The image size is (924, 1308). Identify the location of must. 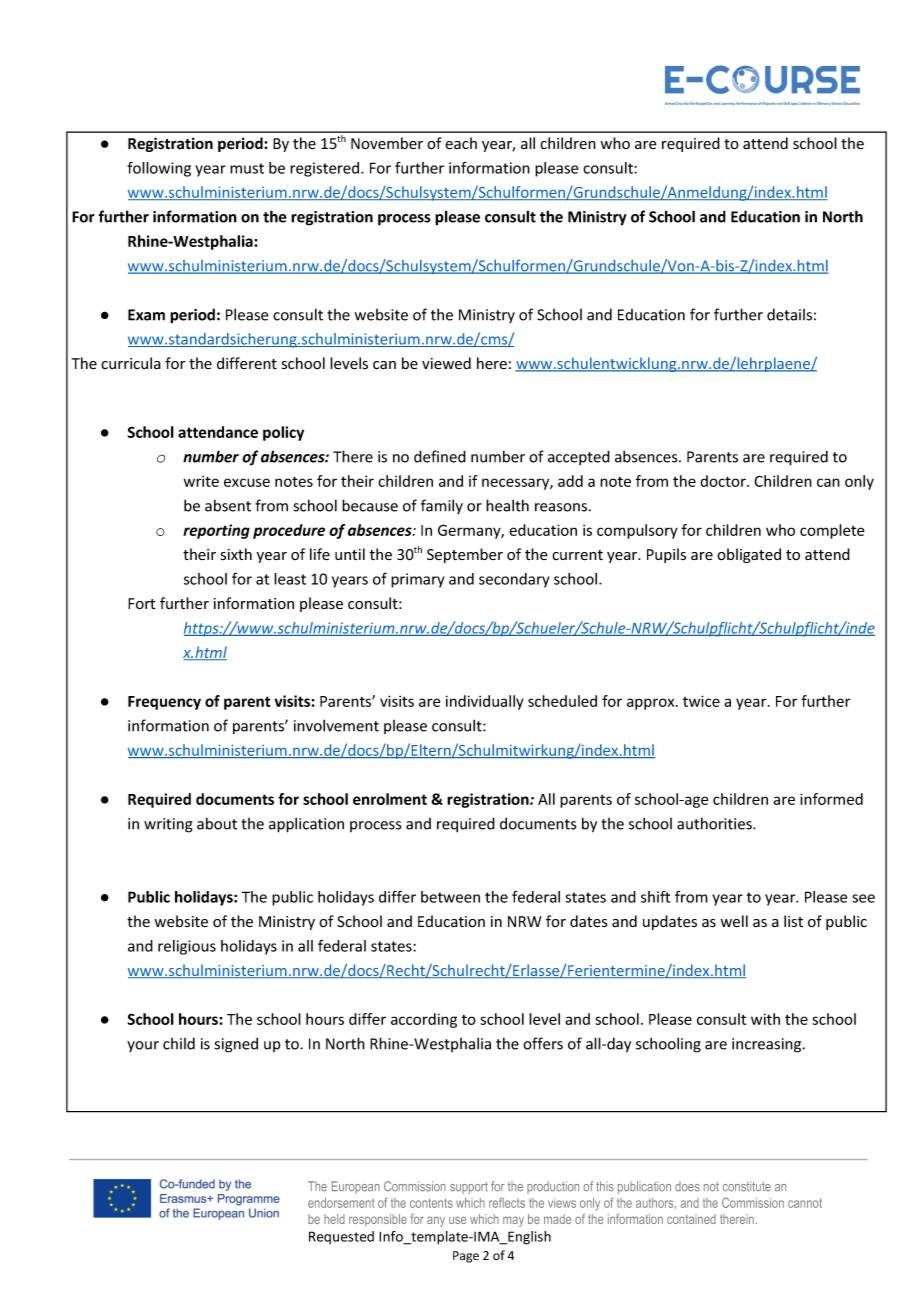
(247, 168).
